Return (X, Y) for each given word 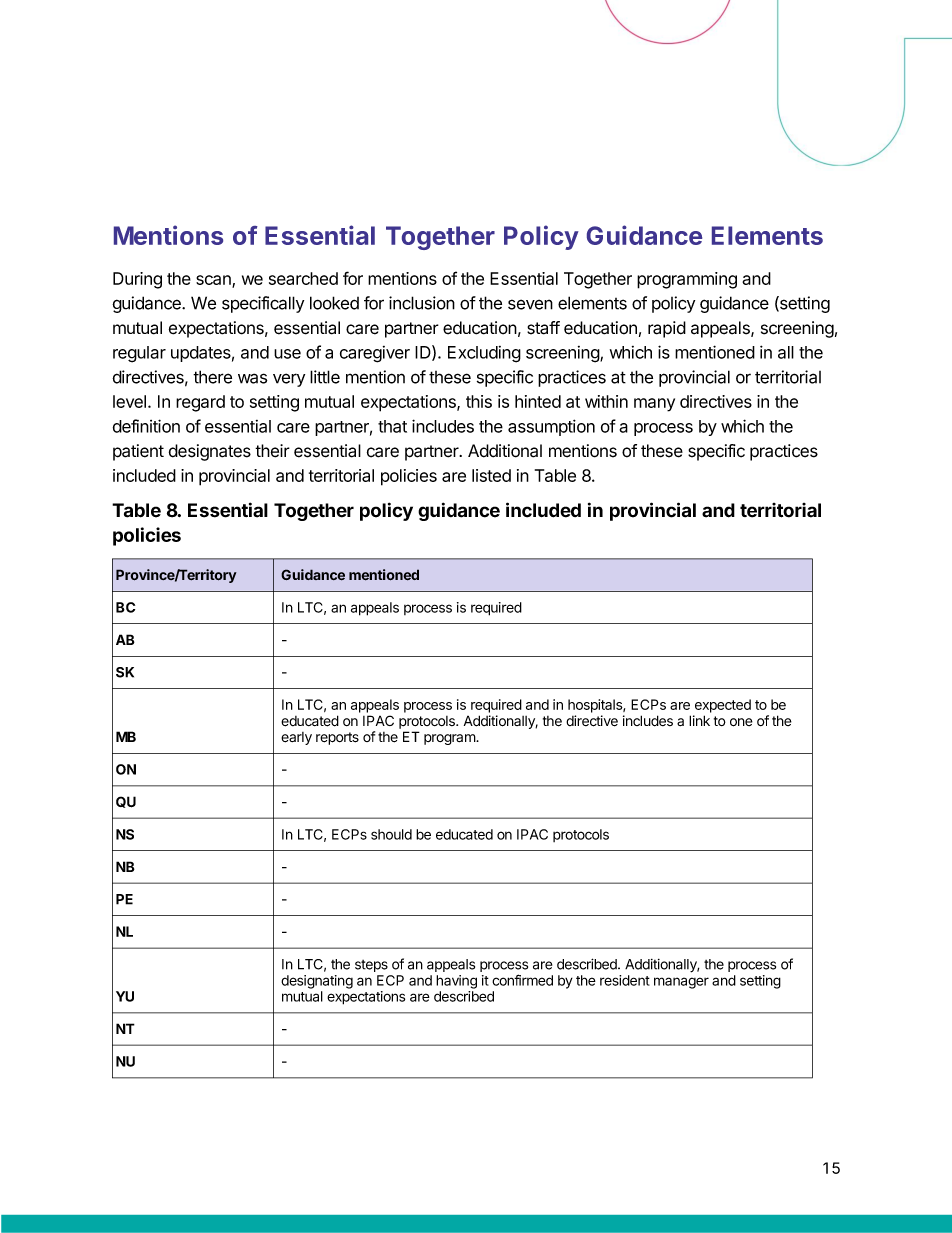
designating (317, 982)
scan (214, 281)
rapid (667, 329)
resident (625, 980)
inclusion (422, 303)
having (456, 982)
